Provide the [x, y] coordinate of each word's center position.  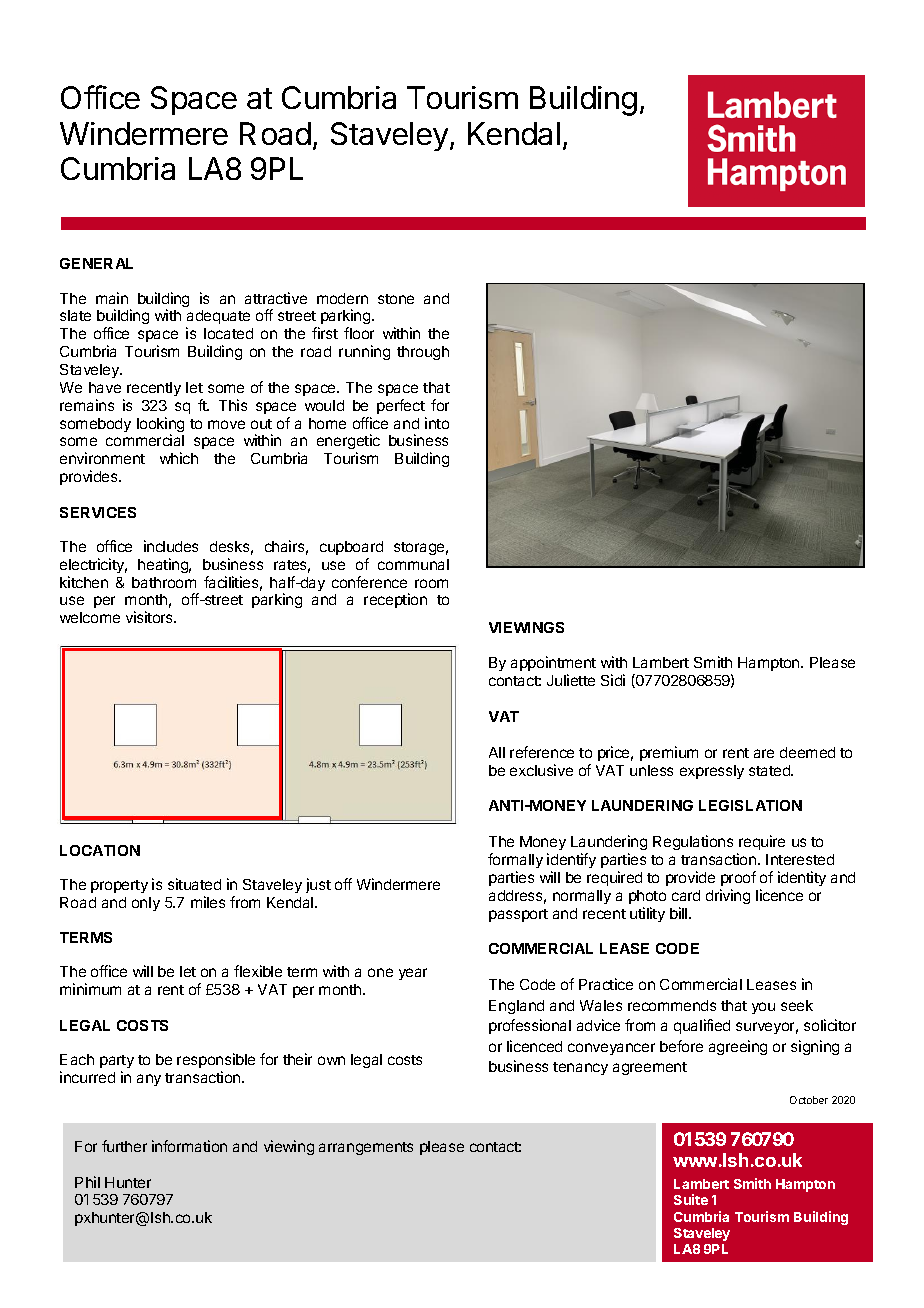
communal [413, 564]
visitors [150, 617]
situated [194, 884]
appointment [553, 663]
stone [396, 299]
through [423, 353]
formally [515, 860]
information [189, 1146]
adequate [218, 319]
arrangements [366, 1148]
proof [738, 878]
